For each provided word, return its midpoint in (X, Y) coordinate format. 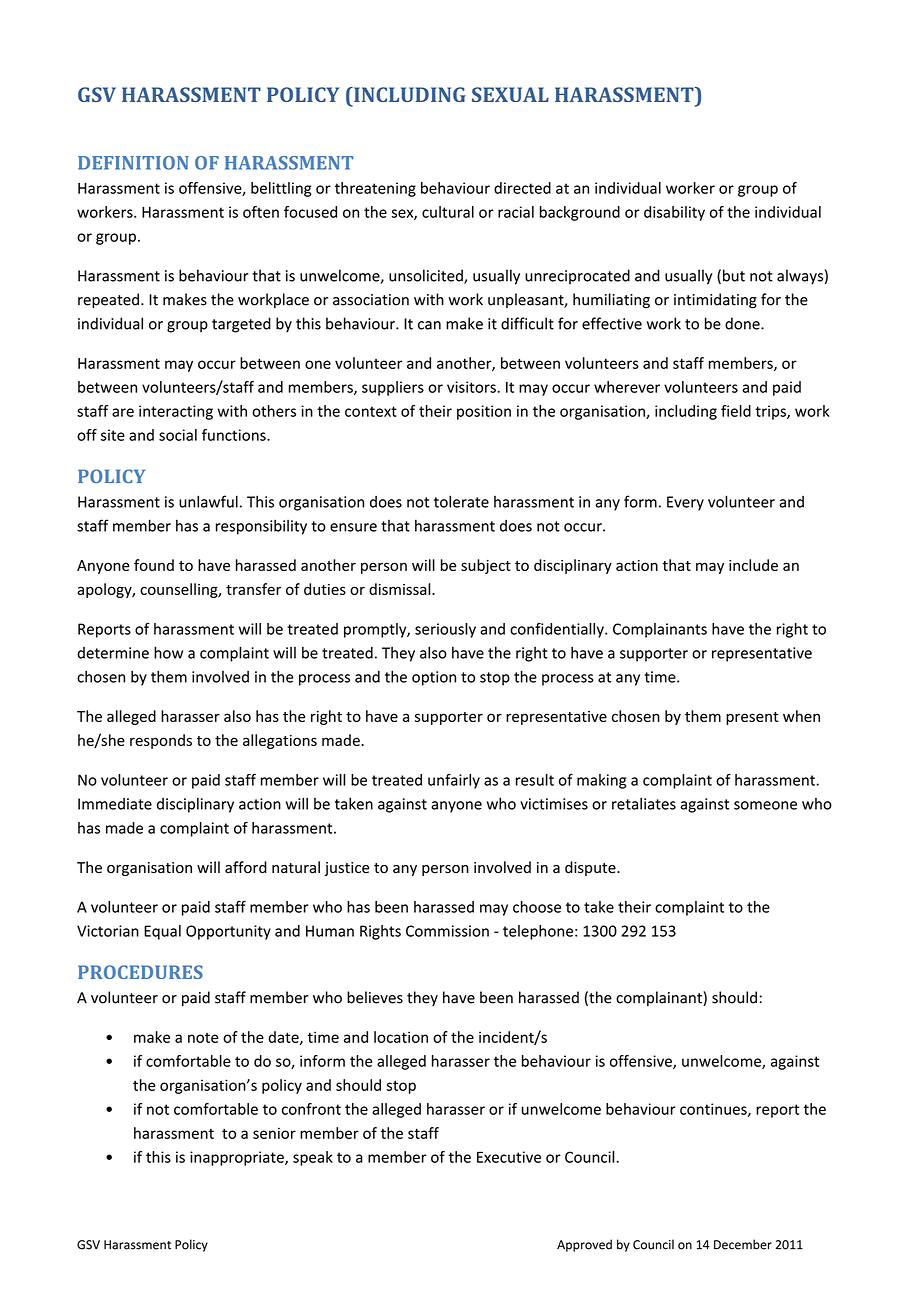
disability (674, 213)
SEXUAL (510, 94)
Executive (509, 1157)
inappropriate (238, 1158)
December (743, 1244)
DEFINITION (133, 163)
